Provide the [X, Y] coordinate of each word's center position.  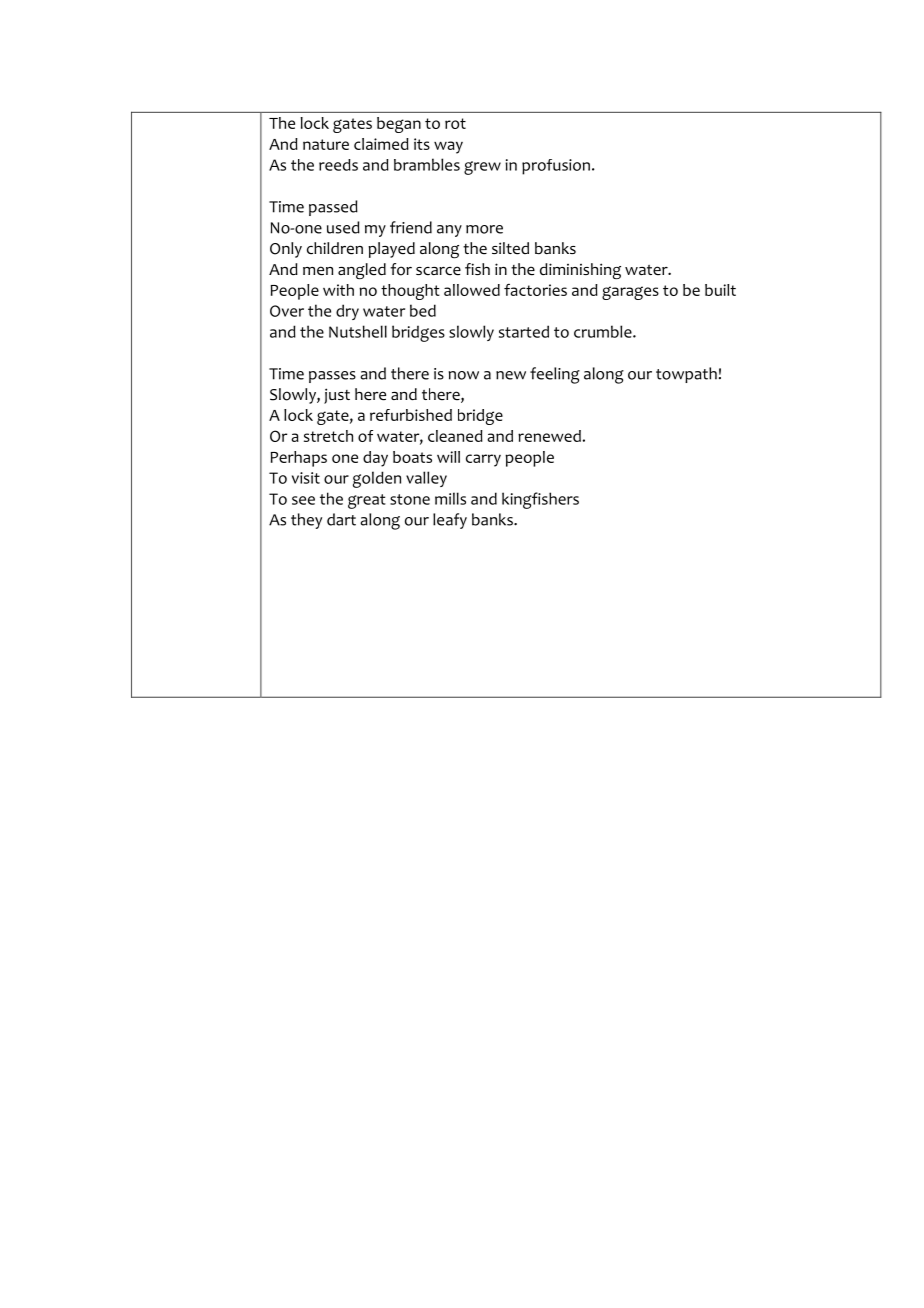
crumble [604, 331]
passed [333, 208]
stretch [328, 436]
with [338, 290]
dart [341, 519]
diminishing [580, 271]
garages [630, 293]
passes [332, 377]
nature [326, 144]
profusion [556, 167]
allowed [472, 290]
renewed [549, 436]
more [484, 229]
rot [455, 123]
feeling [555, 375]
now [464, 375]
